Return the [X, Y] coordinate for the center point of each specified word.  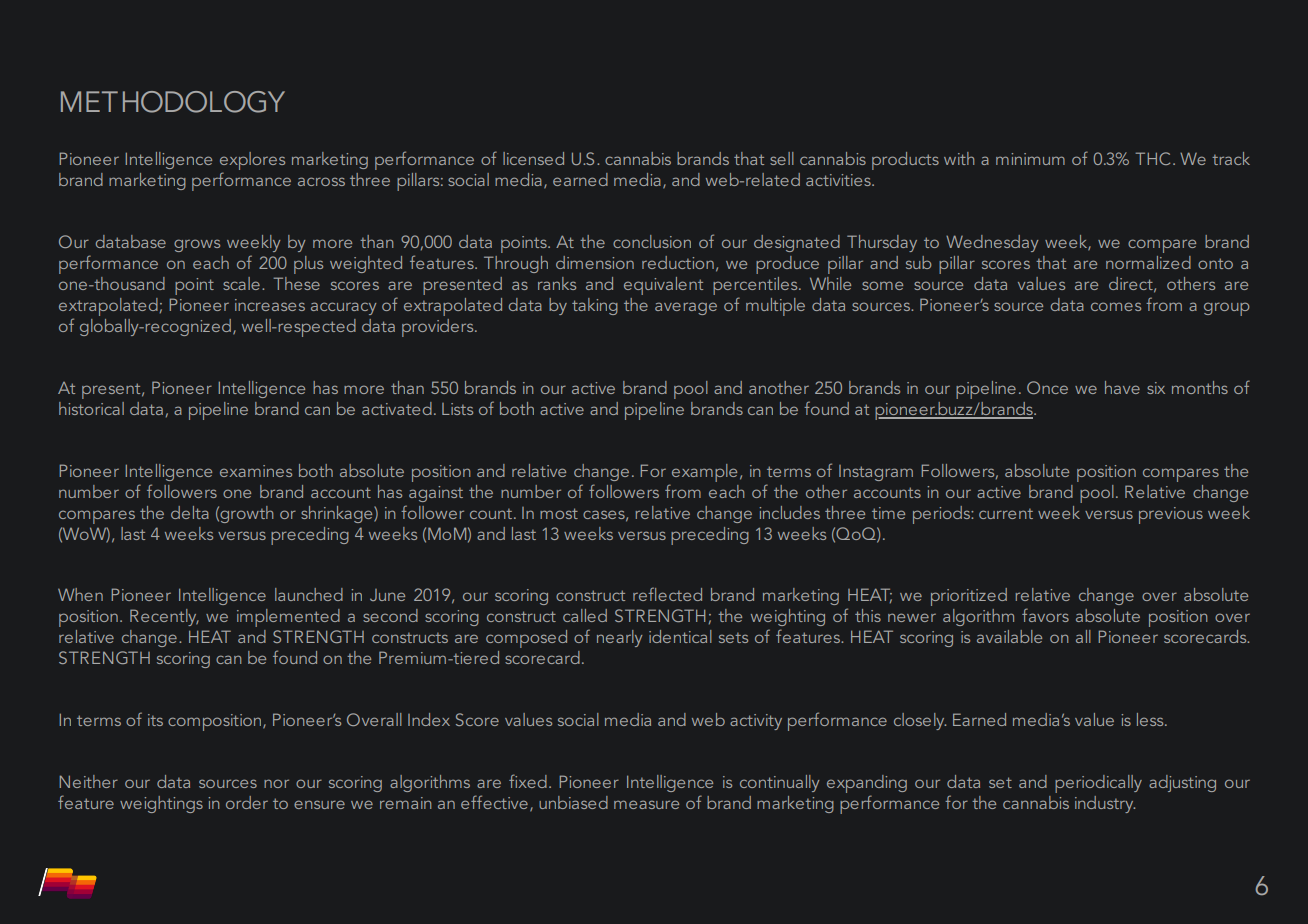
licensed [533, 158]
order [247, 802]
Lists [457, 409]
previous [1171, 515]
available [1009, 636]
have [1122, 387]
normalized [1148, 262]
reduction [678, 262]
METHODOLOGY [173, 102]
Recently [164, 617]
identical [680, 636]
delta [190, 512]
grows [197, 245]
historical [91, 408]
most [559, 513]
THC [1152, 158]
